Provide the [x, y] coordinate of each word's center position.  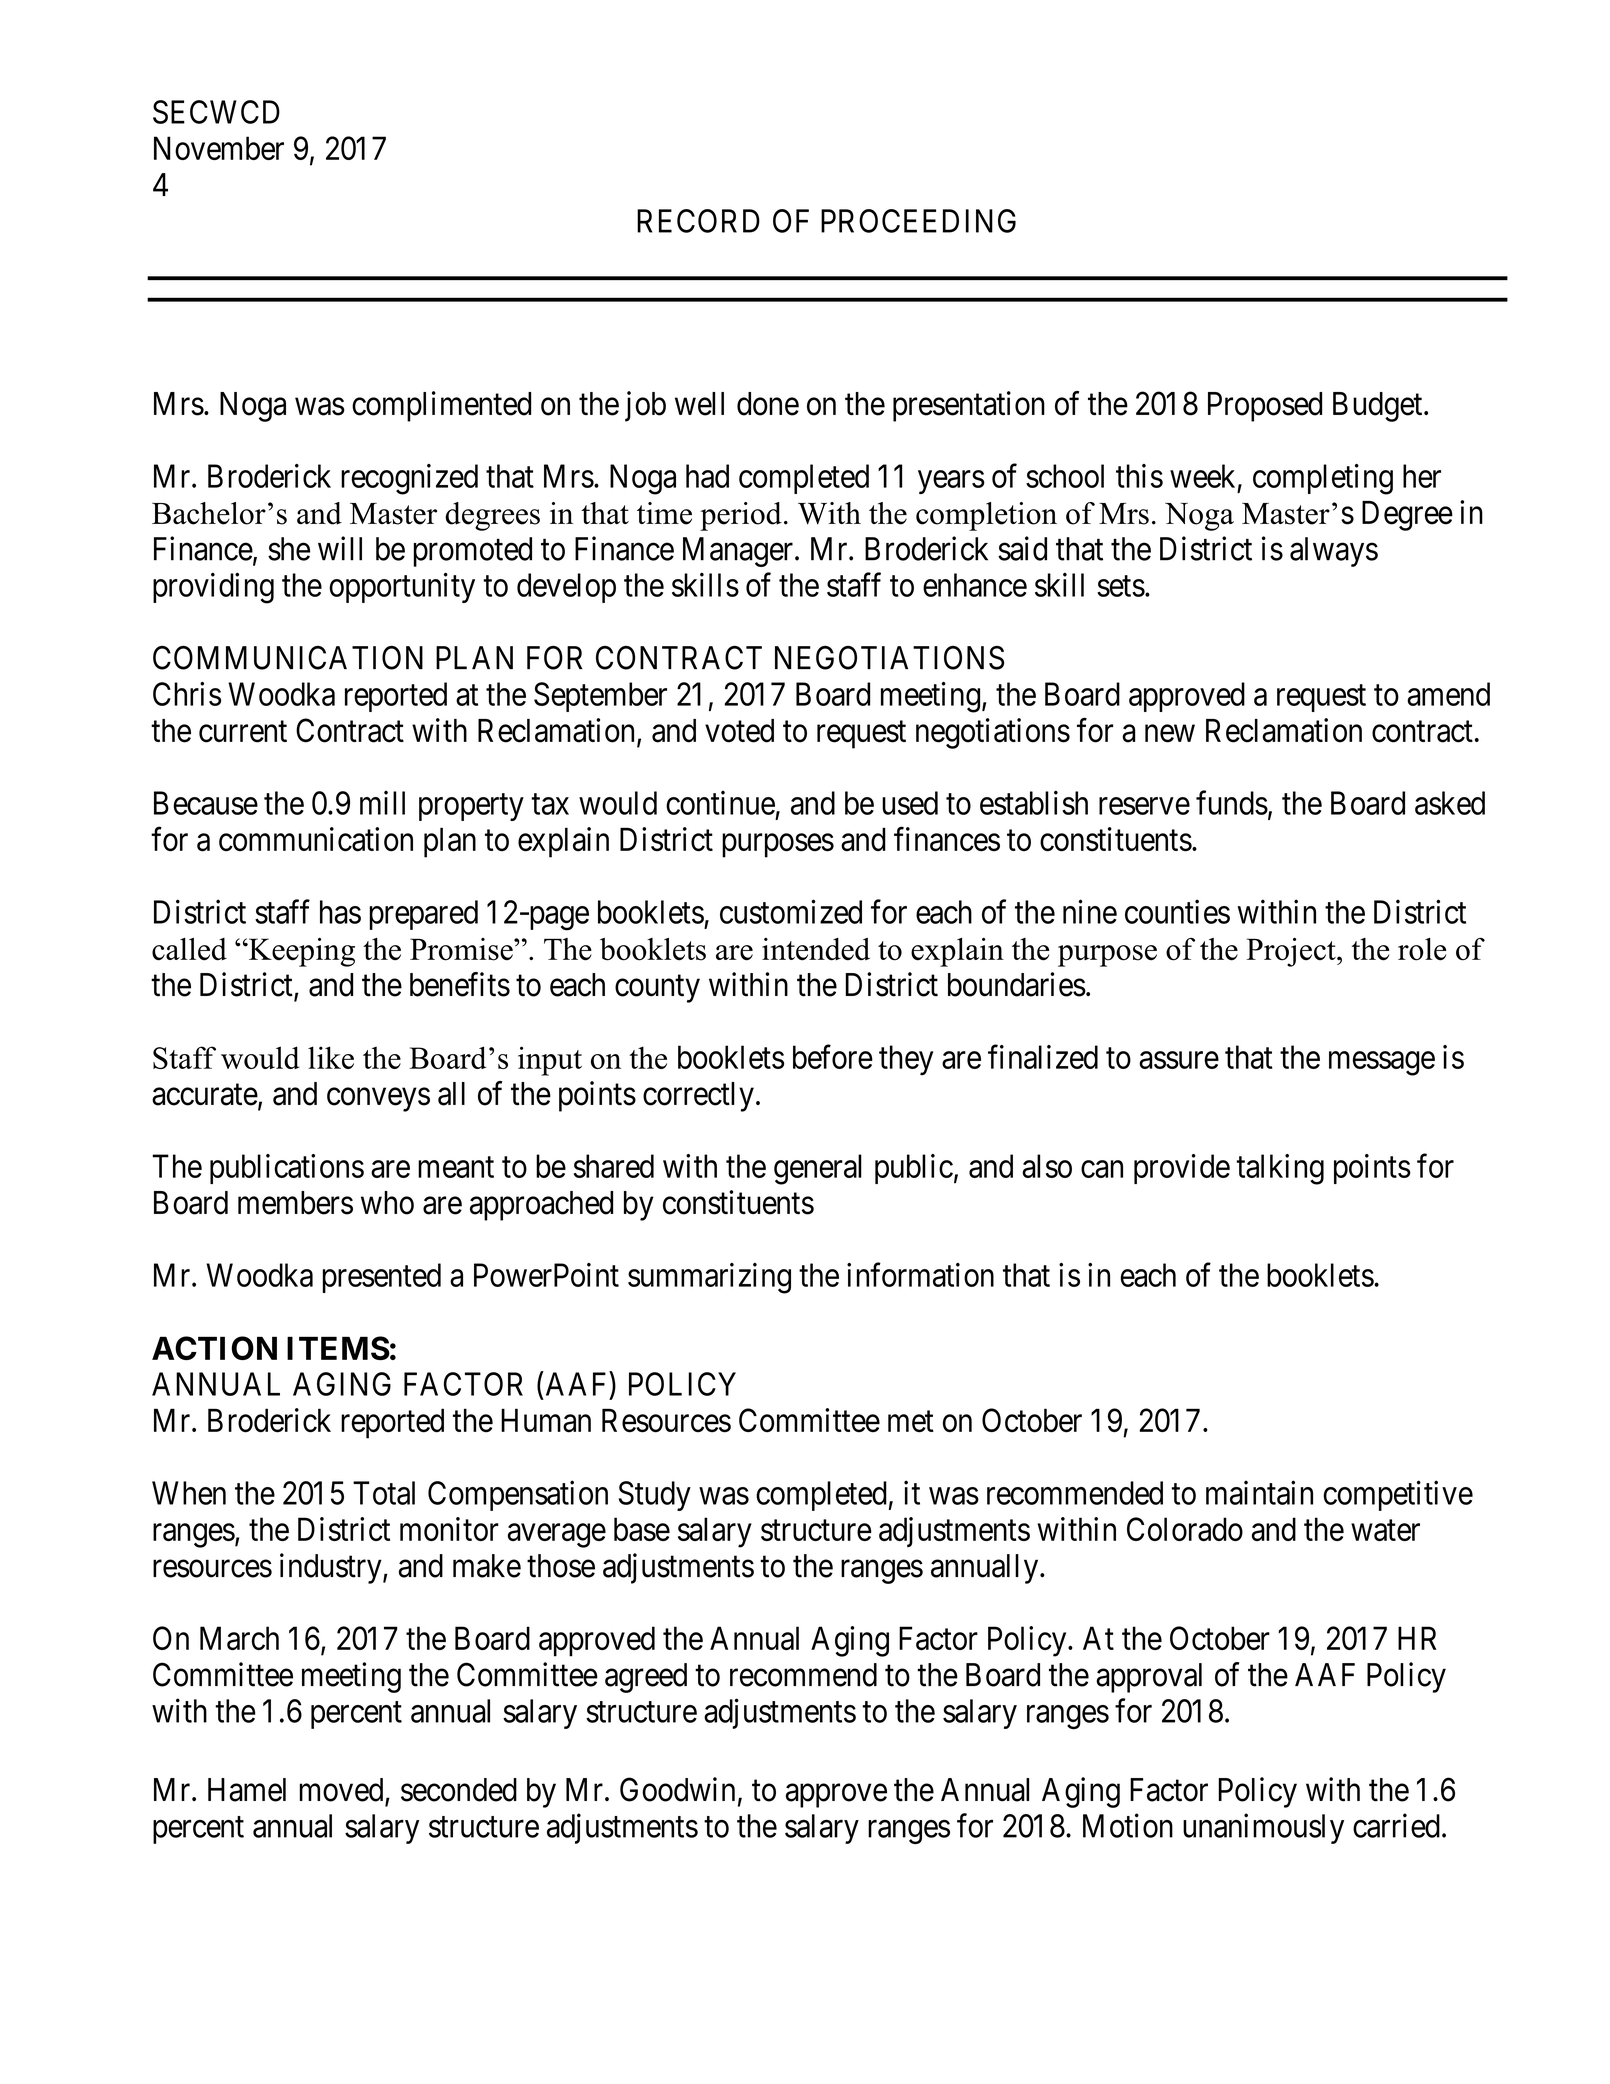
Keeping [300, 952]
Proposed [1265, 407]
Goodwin [677, 1789]
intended [816, 949]
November [219, 148]
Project [1292, 952]
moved [343, 1791]
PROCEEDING [918, 221]
